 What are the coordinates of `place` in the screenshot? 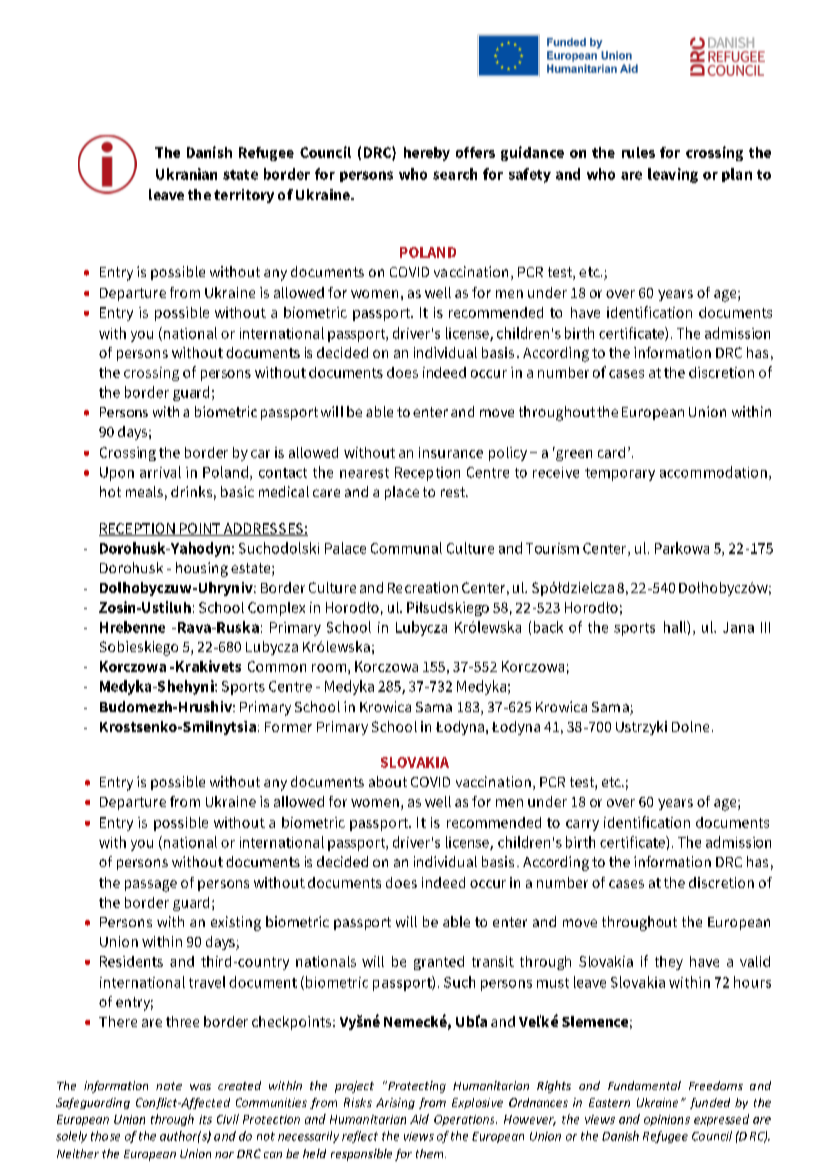 It's located at (402, 493).
